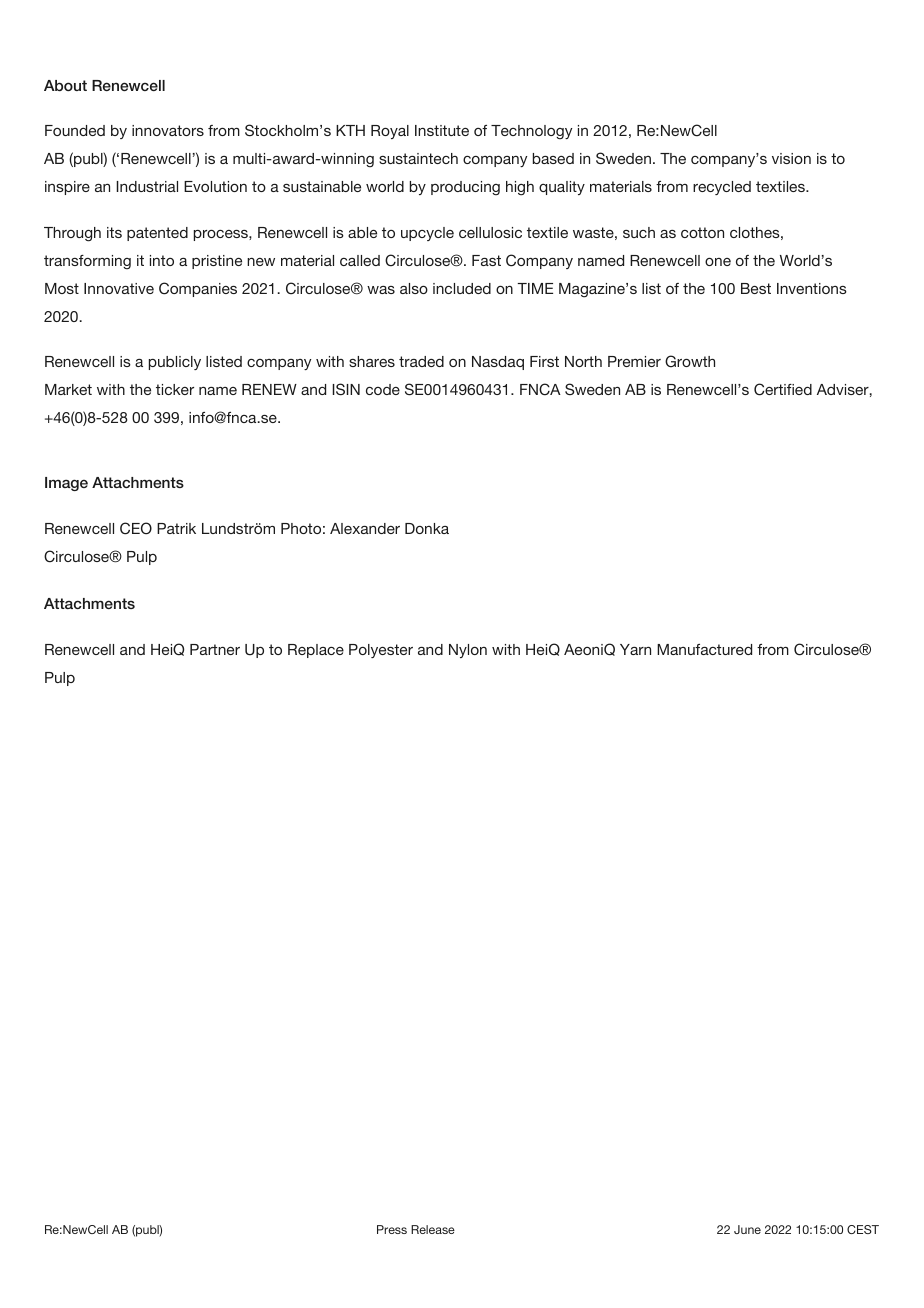 Image resolution: width=924 pixels, height=1308 pixels. I want to click on June, so click(747, 1229).
